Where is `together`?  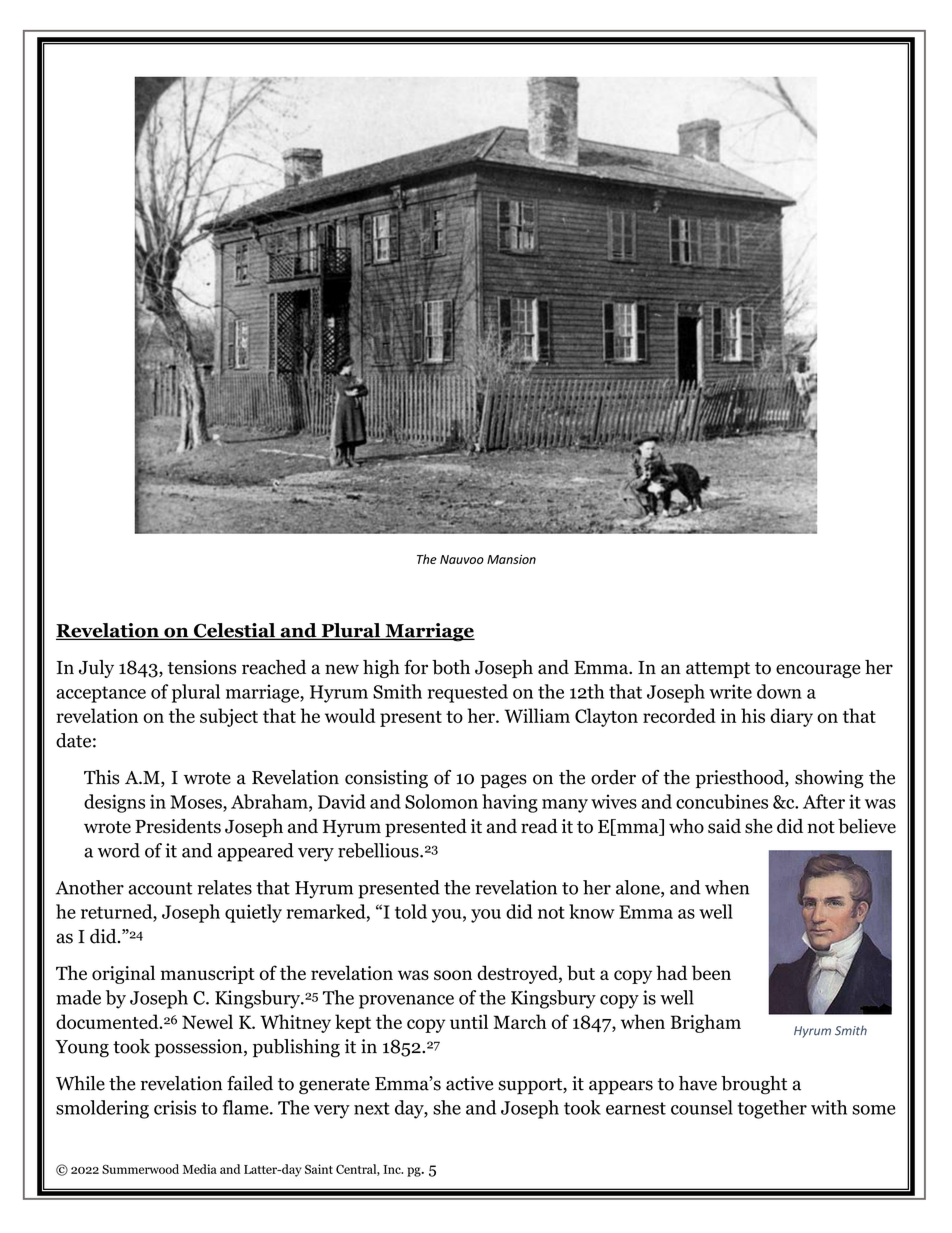 together is located at coordinates (772, 1109).
